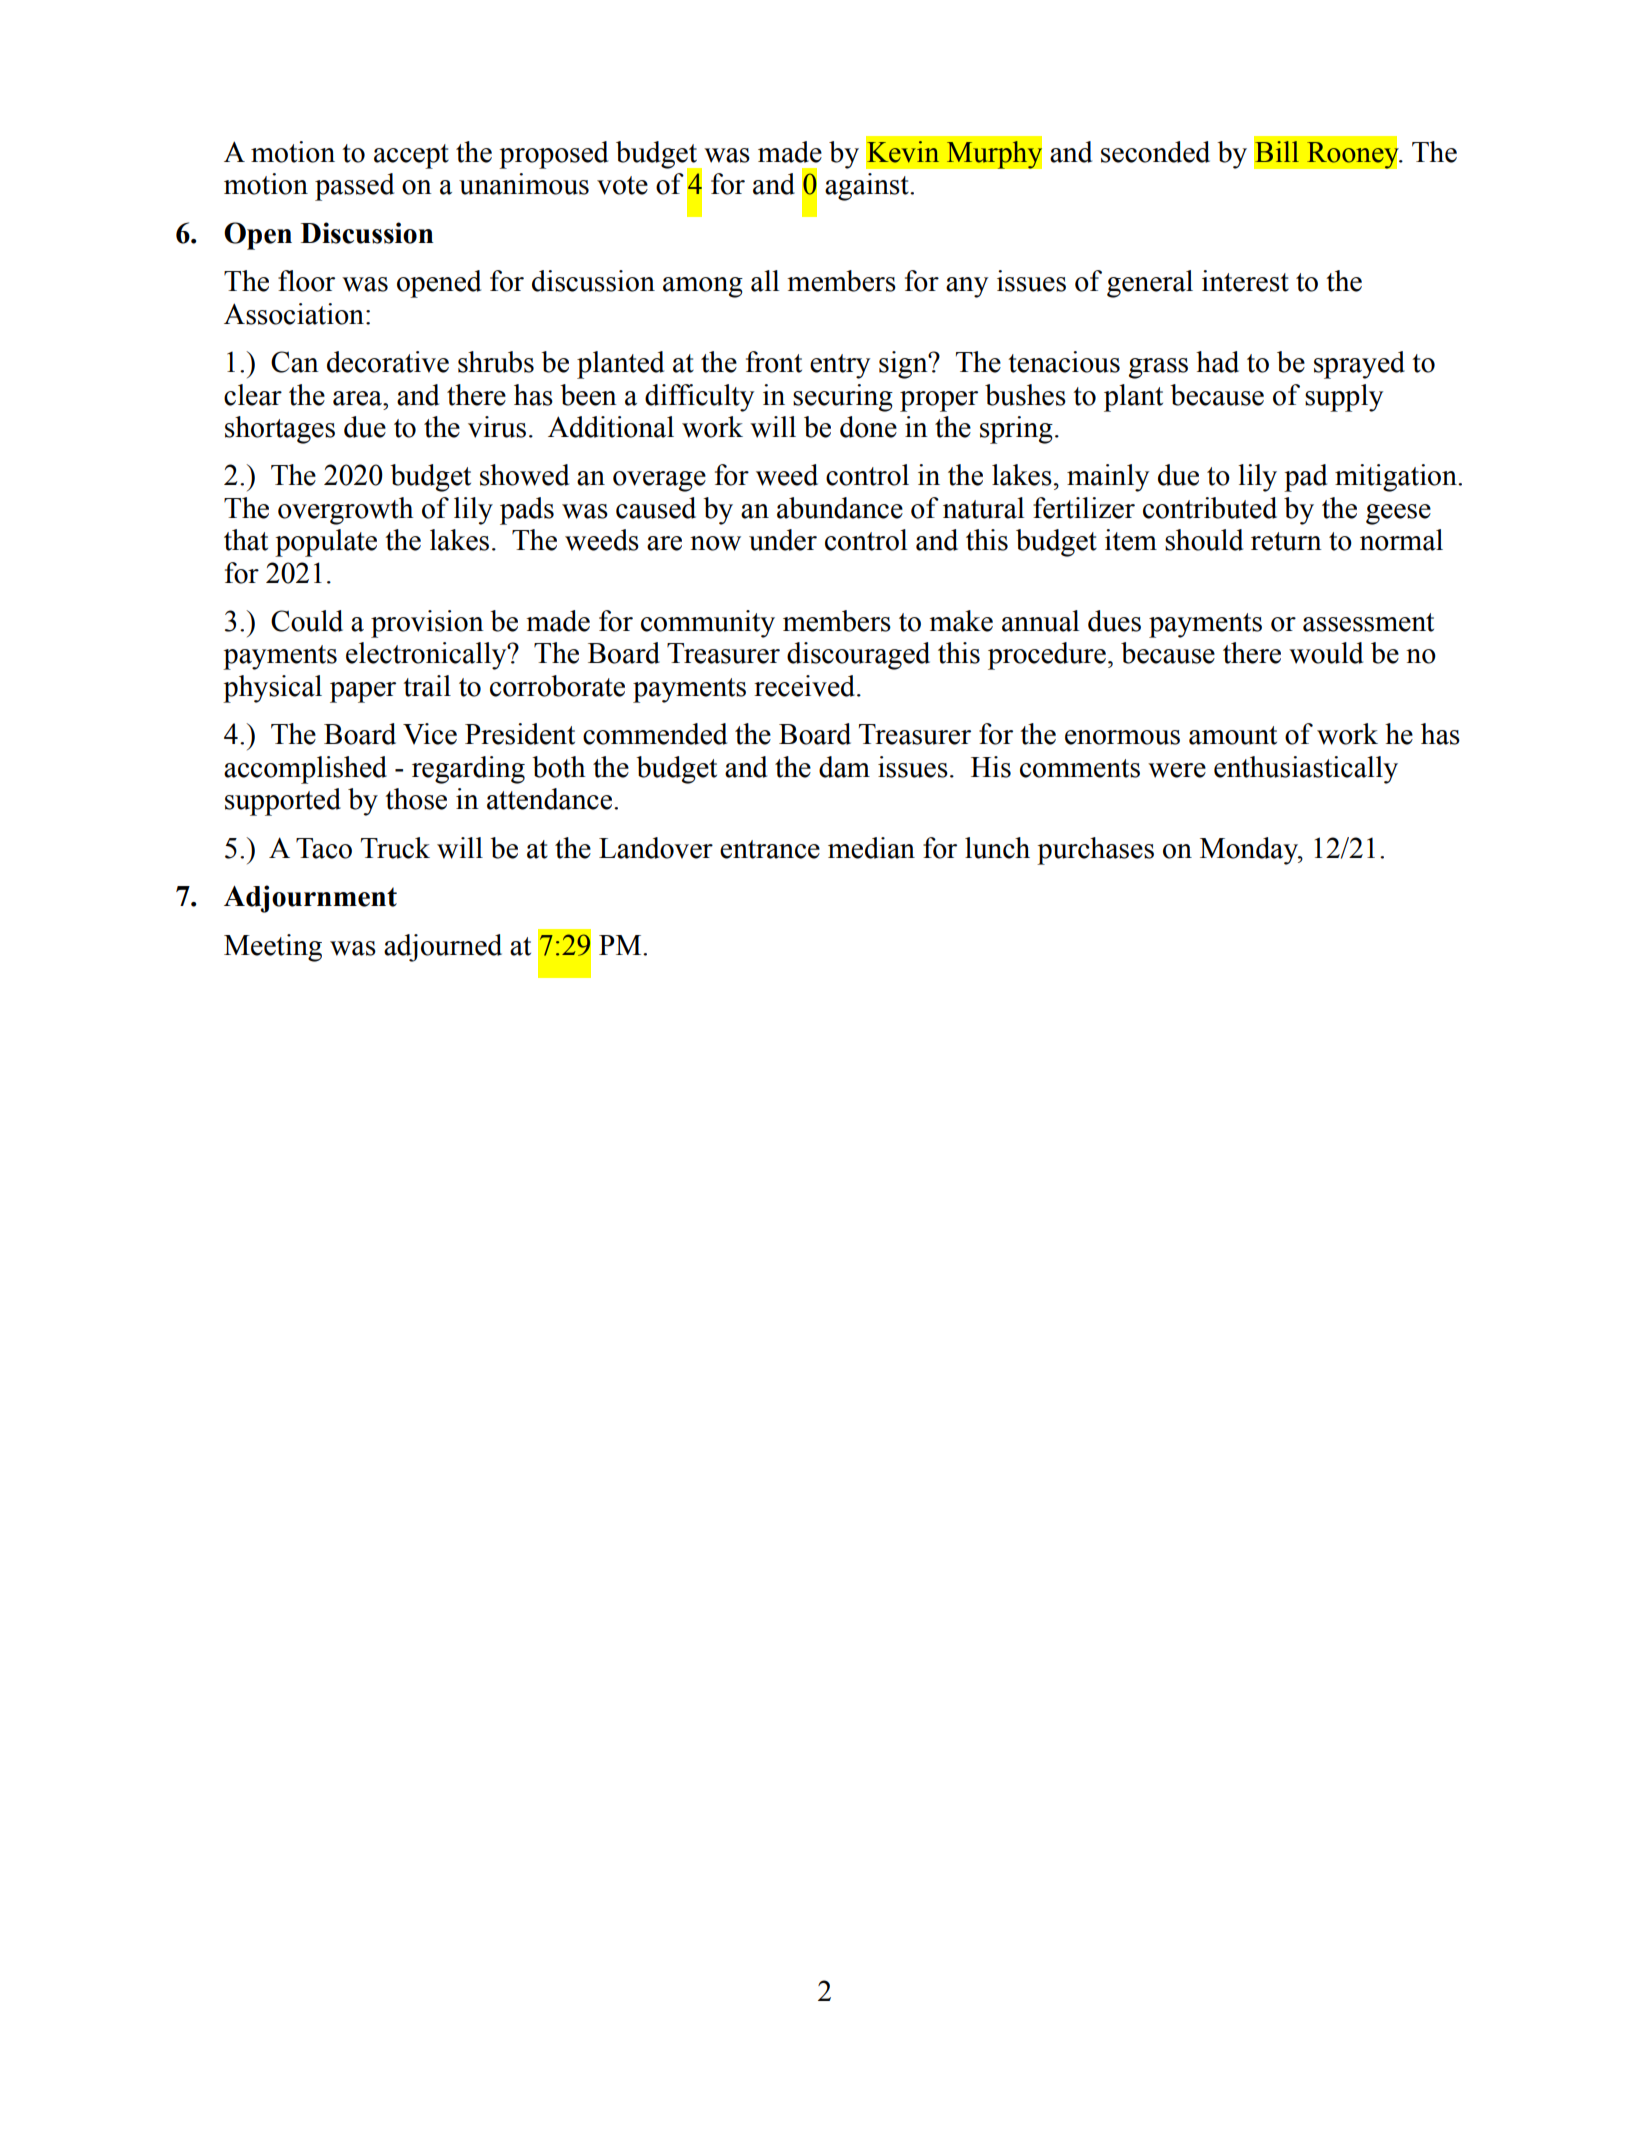  I want to click on would, so click(1326, 653).
